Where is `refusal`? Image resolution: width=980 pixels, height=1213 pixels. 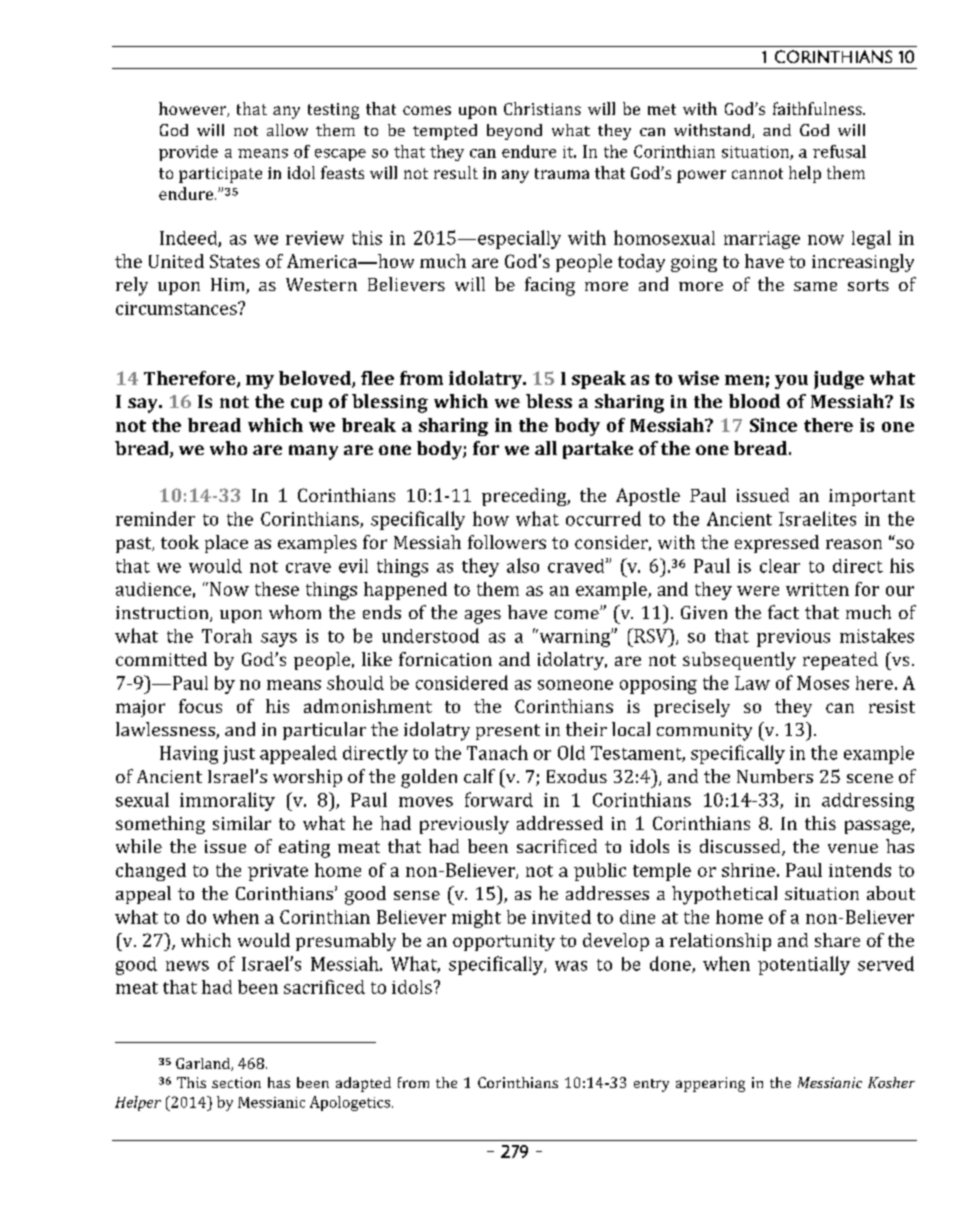 refusal is located at coordinates (839, 151).
